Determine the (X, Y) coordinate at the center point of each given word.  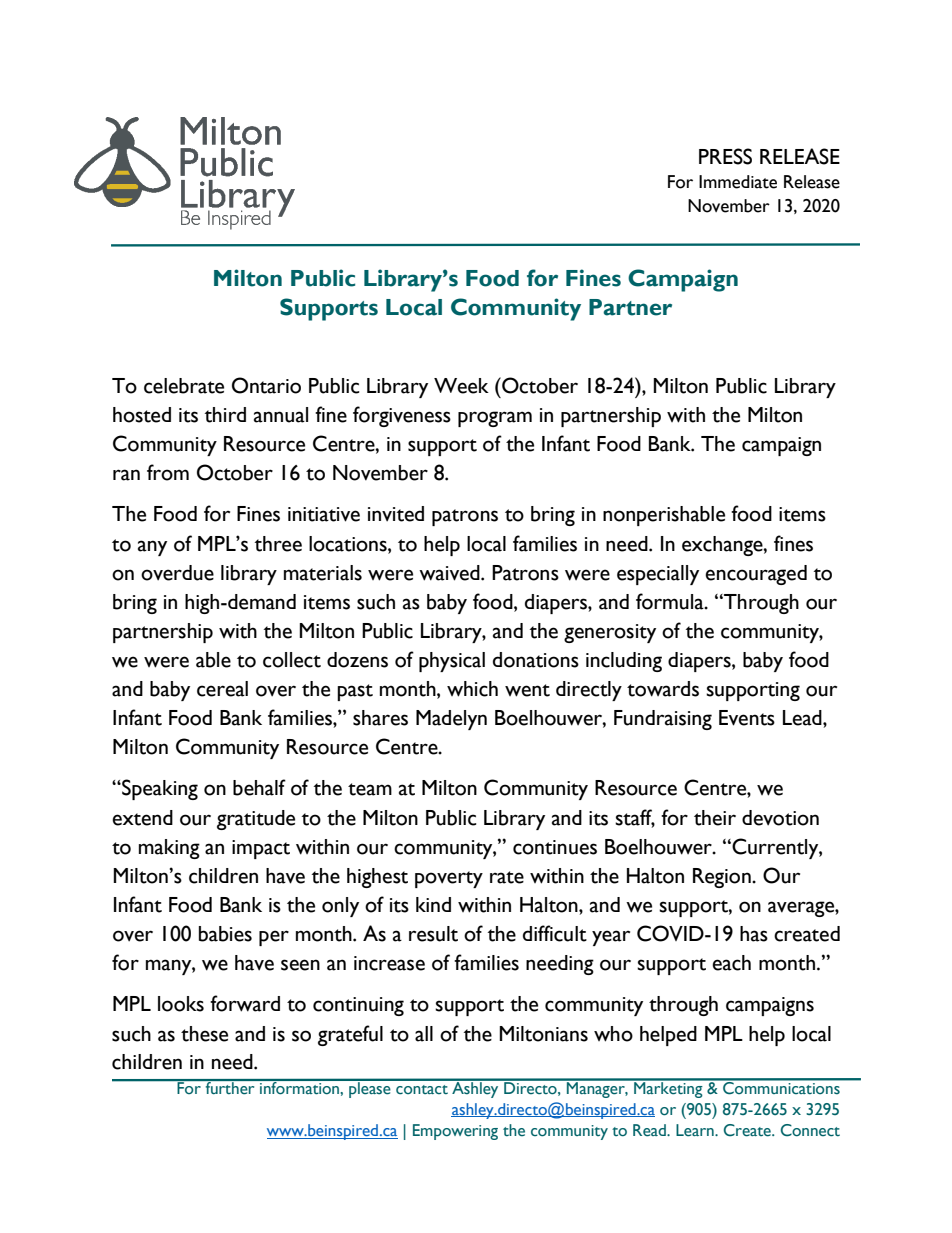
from (168, 472)
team (370, 789)
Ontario (266, 385)
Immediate (738, 182)
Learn (696, 1130)
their (715, 818)
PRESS (725, 156)
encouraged (756, 575)
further (230, 1087)
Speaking (159, 789)
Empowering (455, 1132)
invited (396, 514)
